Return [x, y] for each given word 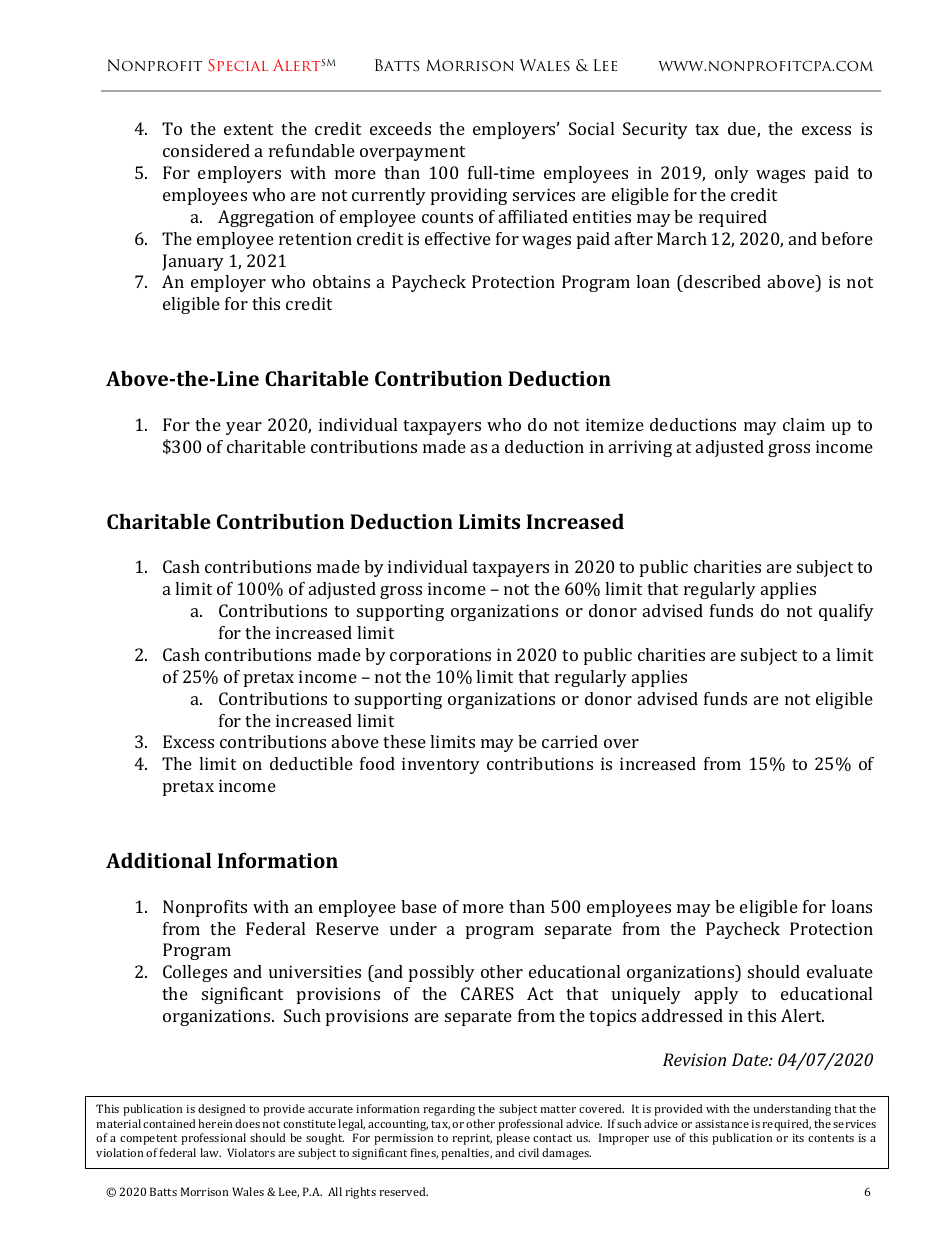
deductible [311, 763]
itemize [615, 424]
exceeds [400, 128]
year [244, 428]
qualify [846, 612]
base [419, 906]
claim [804, 424]
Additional [158, 860]
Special [238, 65]
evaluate [840, 971]
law [210, 1152]
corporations [440, 656]
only [732, 174]
